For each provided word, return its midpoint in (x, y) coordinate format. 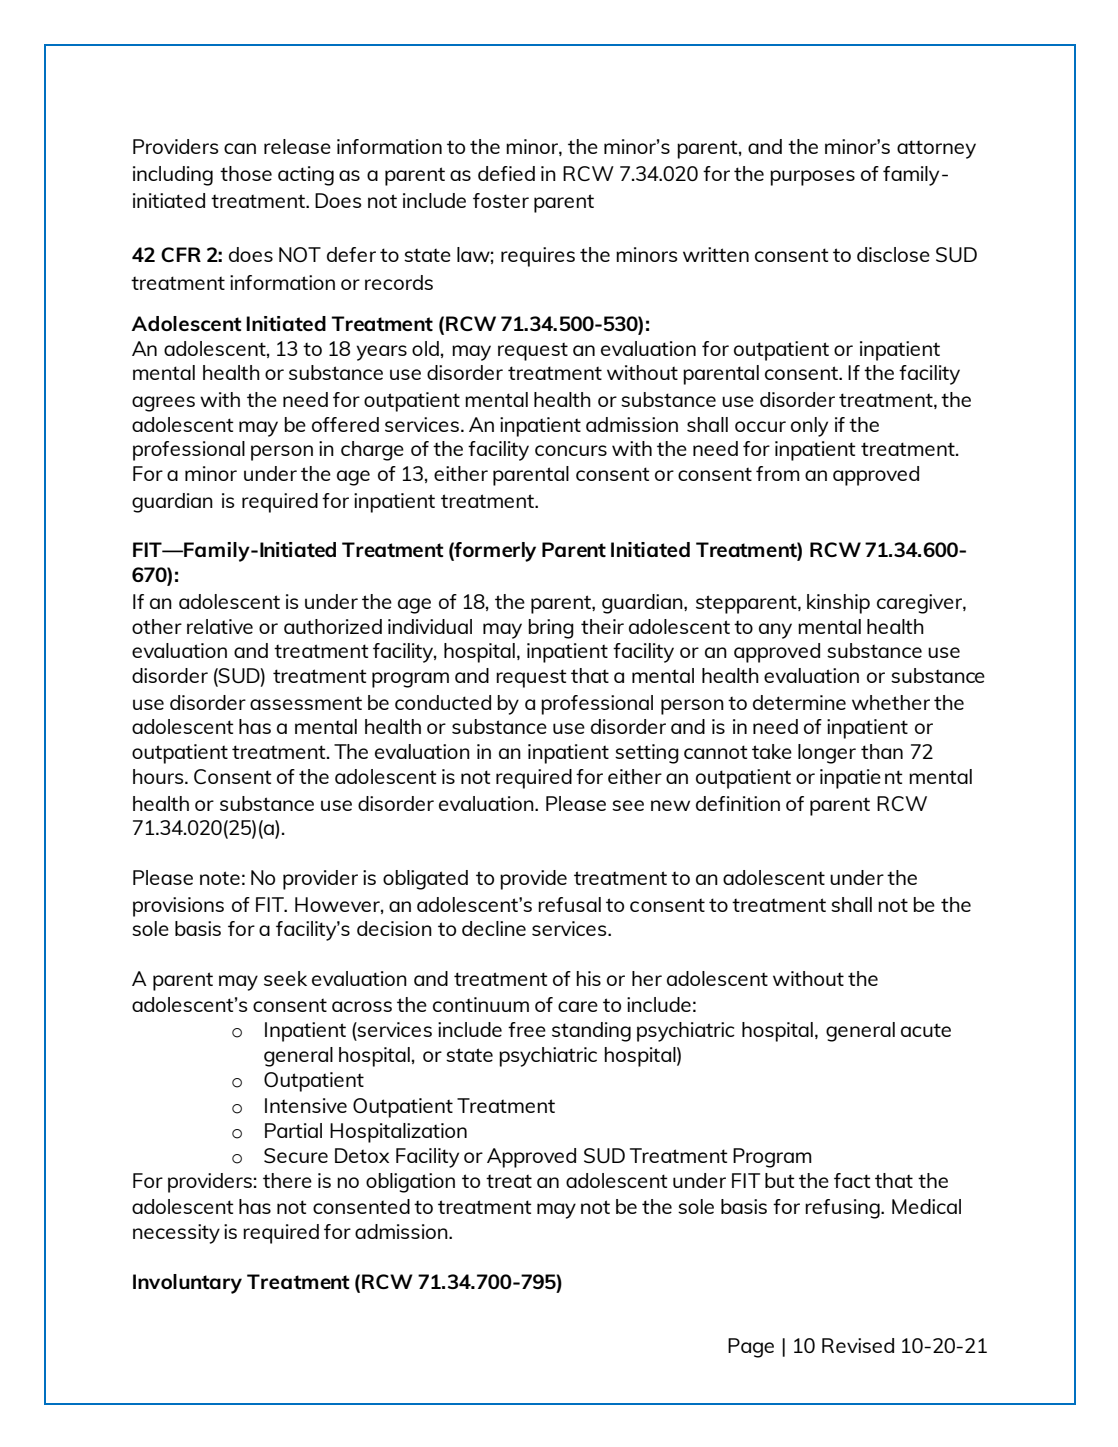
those (246, 173)
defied (506, 173)
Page (751, 1348)
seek (285, 978)
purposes (812, 178)
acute (926, 1030)
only (809, 427)
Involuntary (187, 1284)
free (527, 1029)
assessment (306, 703)
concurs (571, 450)
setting (647, 754)
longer (827, 754)
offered (345, 424)
